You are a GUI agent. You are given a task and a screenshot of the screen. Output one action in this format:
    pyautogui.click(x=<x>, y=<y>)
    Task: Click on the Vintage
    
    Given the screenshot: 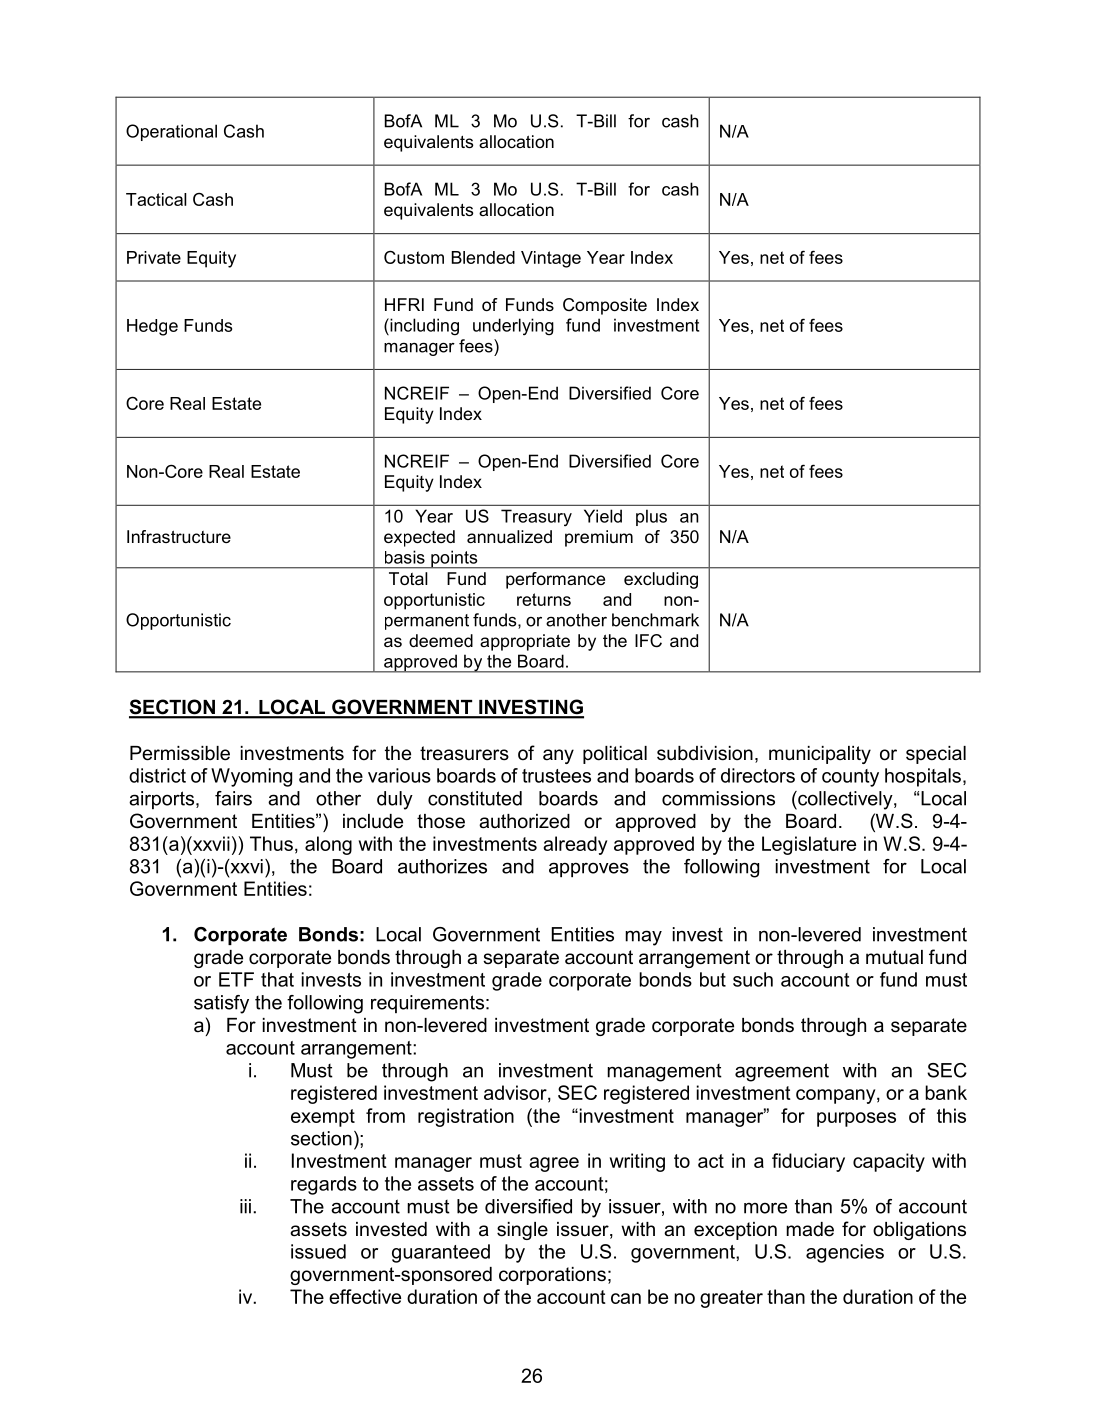 What is the action you would take?
    pyautogui.click(x=551, y=259)
